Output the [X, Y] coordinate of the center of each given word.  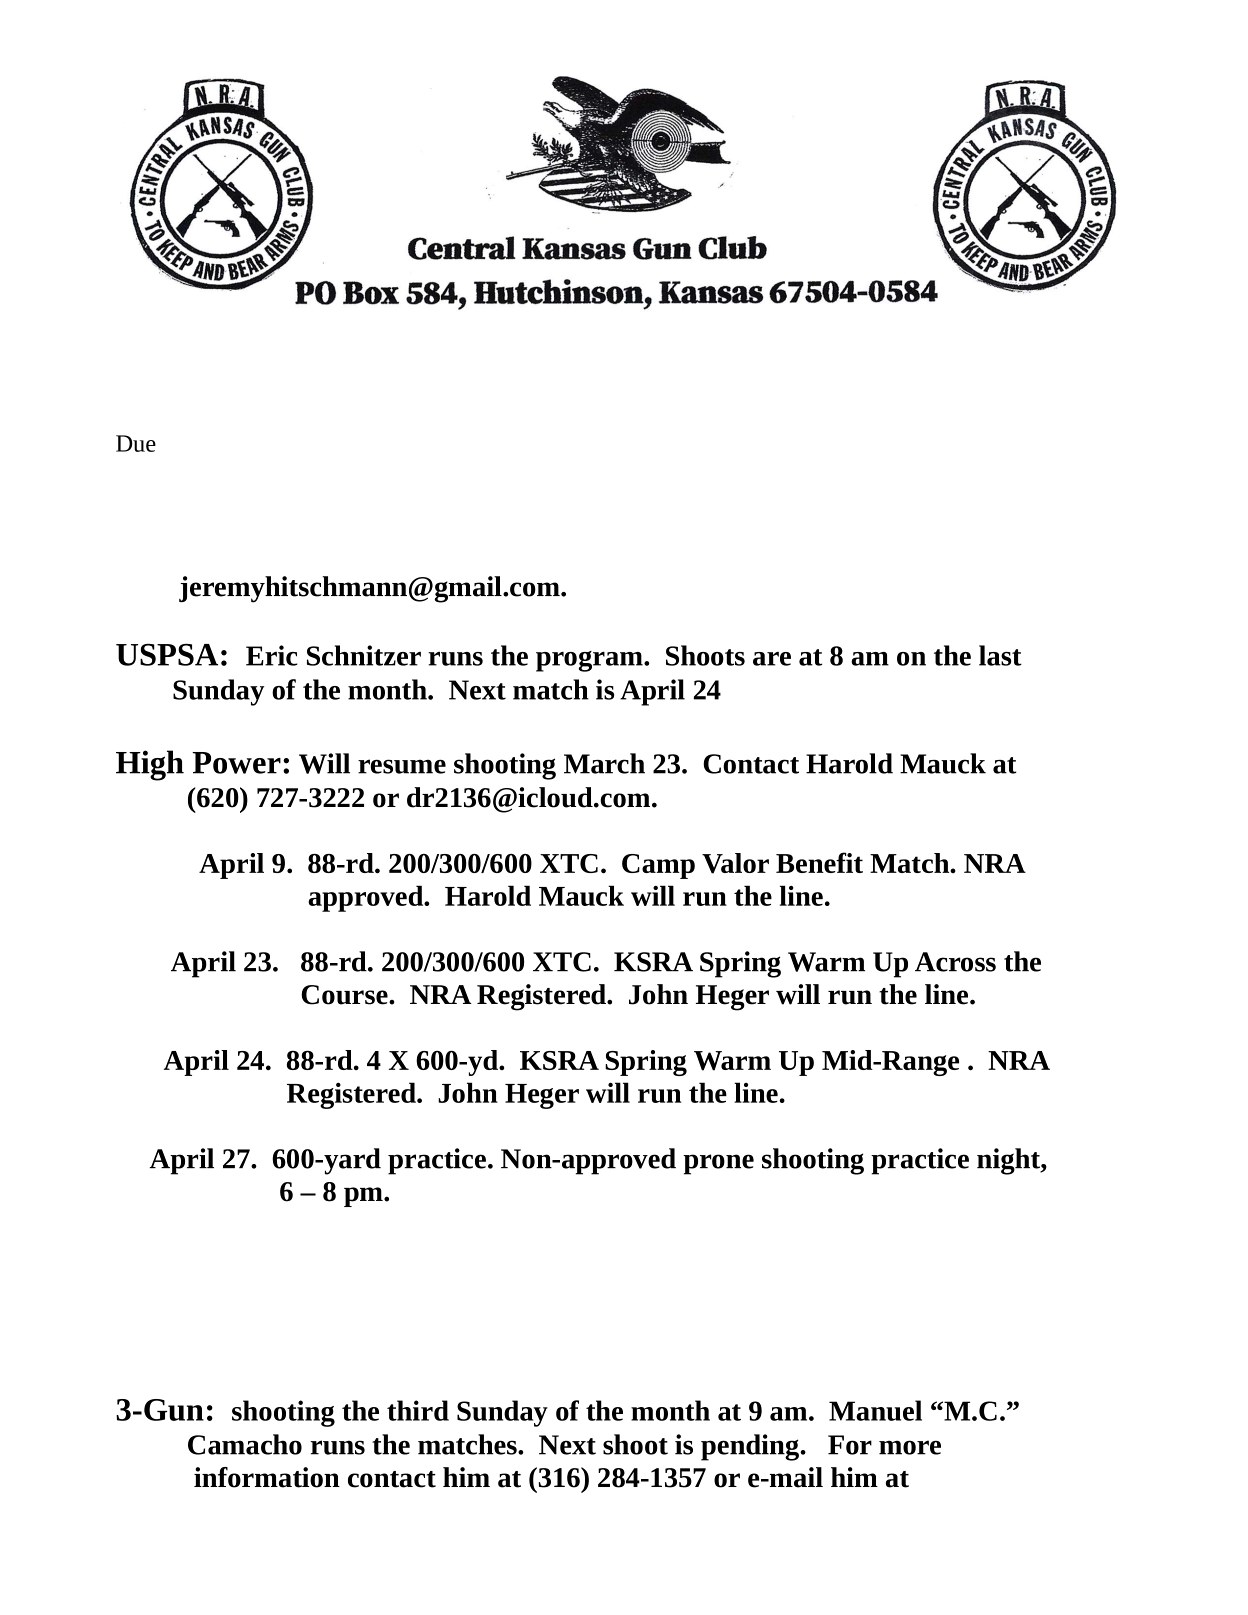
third [418, 1410]
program [590, 661]
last [1000, 655]
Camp [658, 866]
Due [136, 443]
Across [955, 962]
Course [345, 995]
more [910, 1447]
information [267, 1477]
